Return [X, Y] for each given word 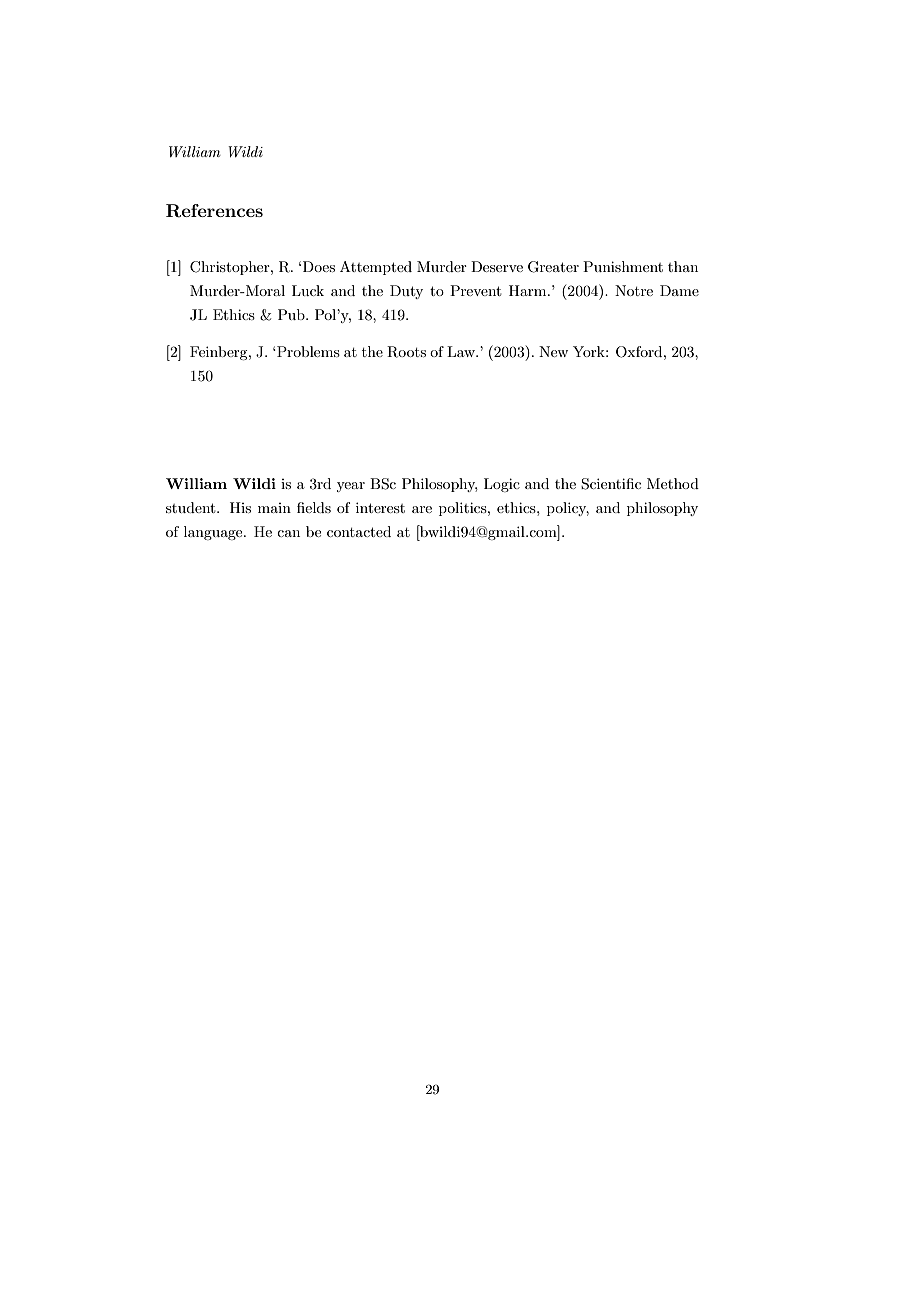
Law [462, 351]
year [351, 487]
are [422, 509]
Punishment [623, 266]
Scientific [611, 484]
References [214, 211]
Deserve [497, 266]
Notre [634, 290]
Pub [292, 314]
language [214, 533]
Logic [502, 485]
